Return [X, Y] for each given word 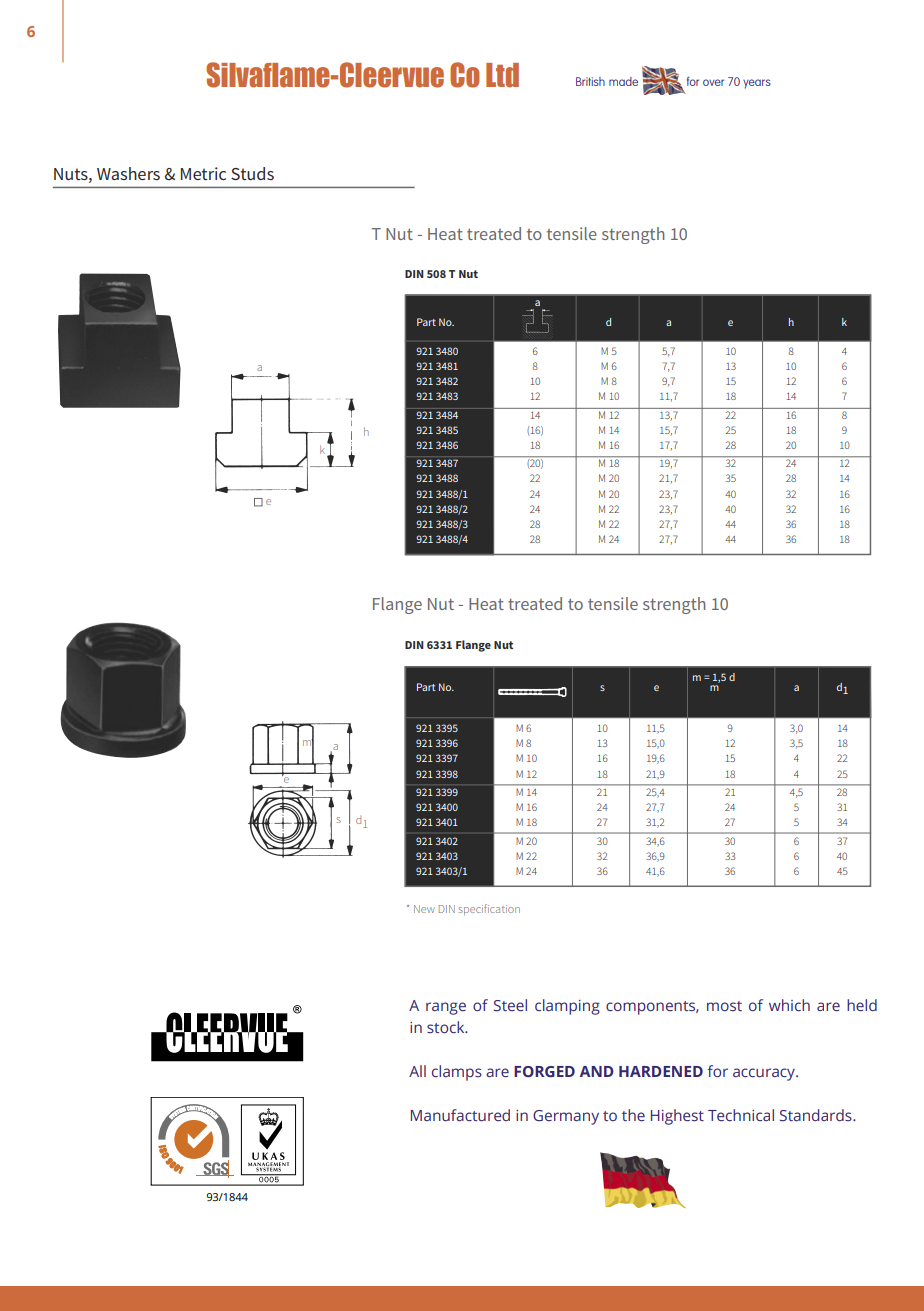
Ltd [502, 75]
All [417, 1071]
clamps [457, 1073]
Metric [203, 173]
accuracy [765, 1074]
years [757, 84]
